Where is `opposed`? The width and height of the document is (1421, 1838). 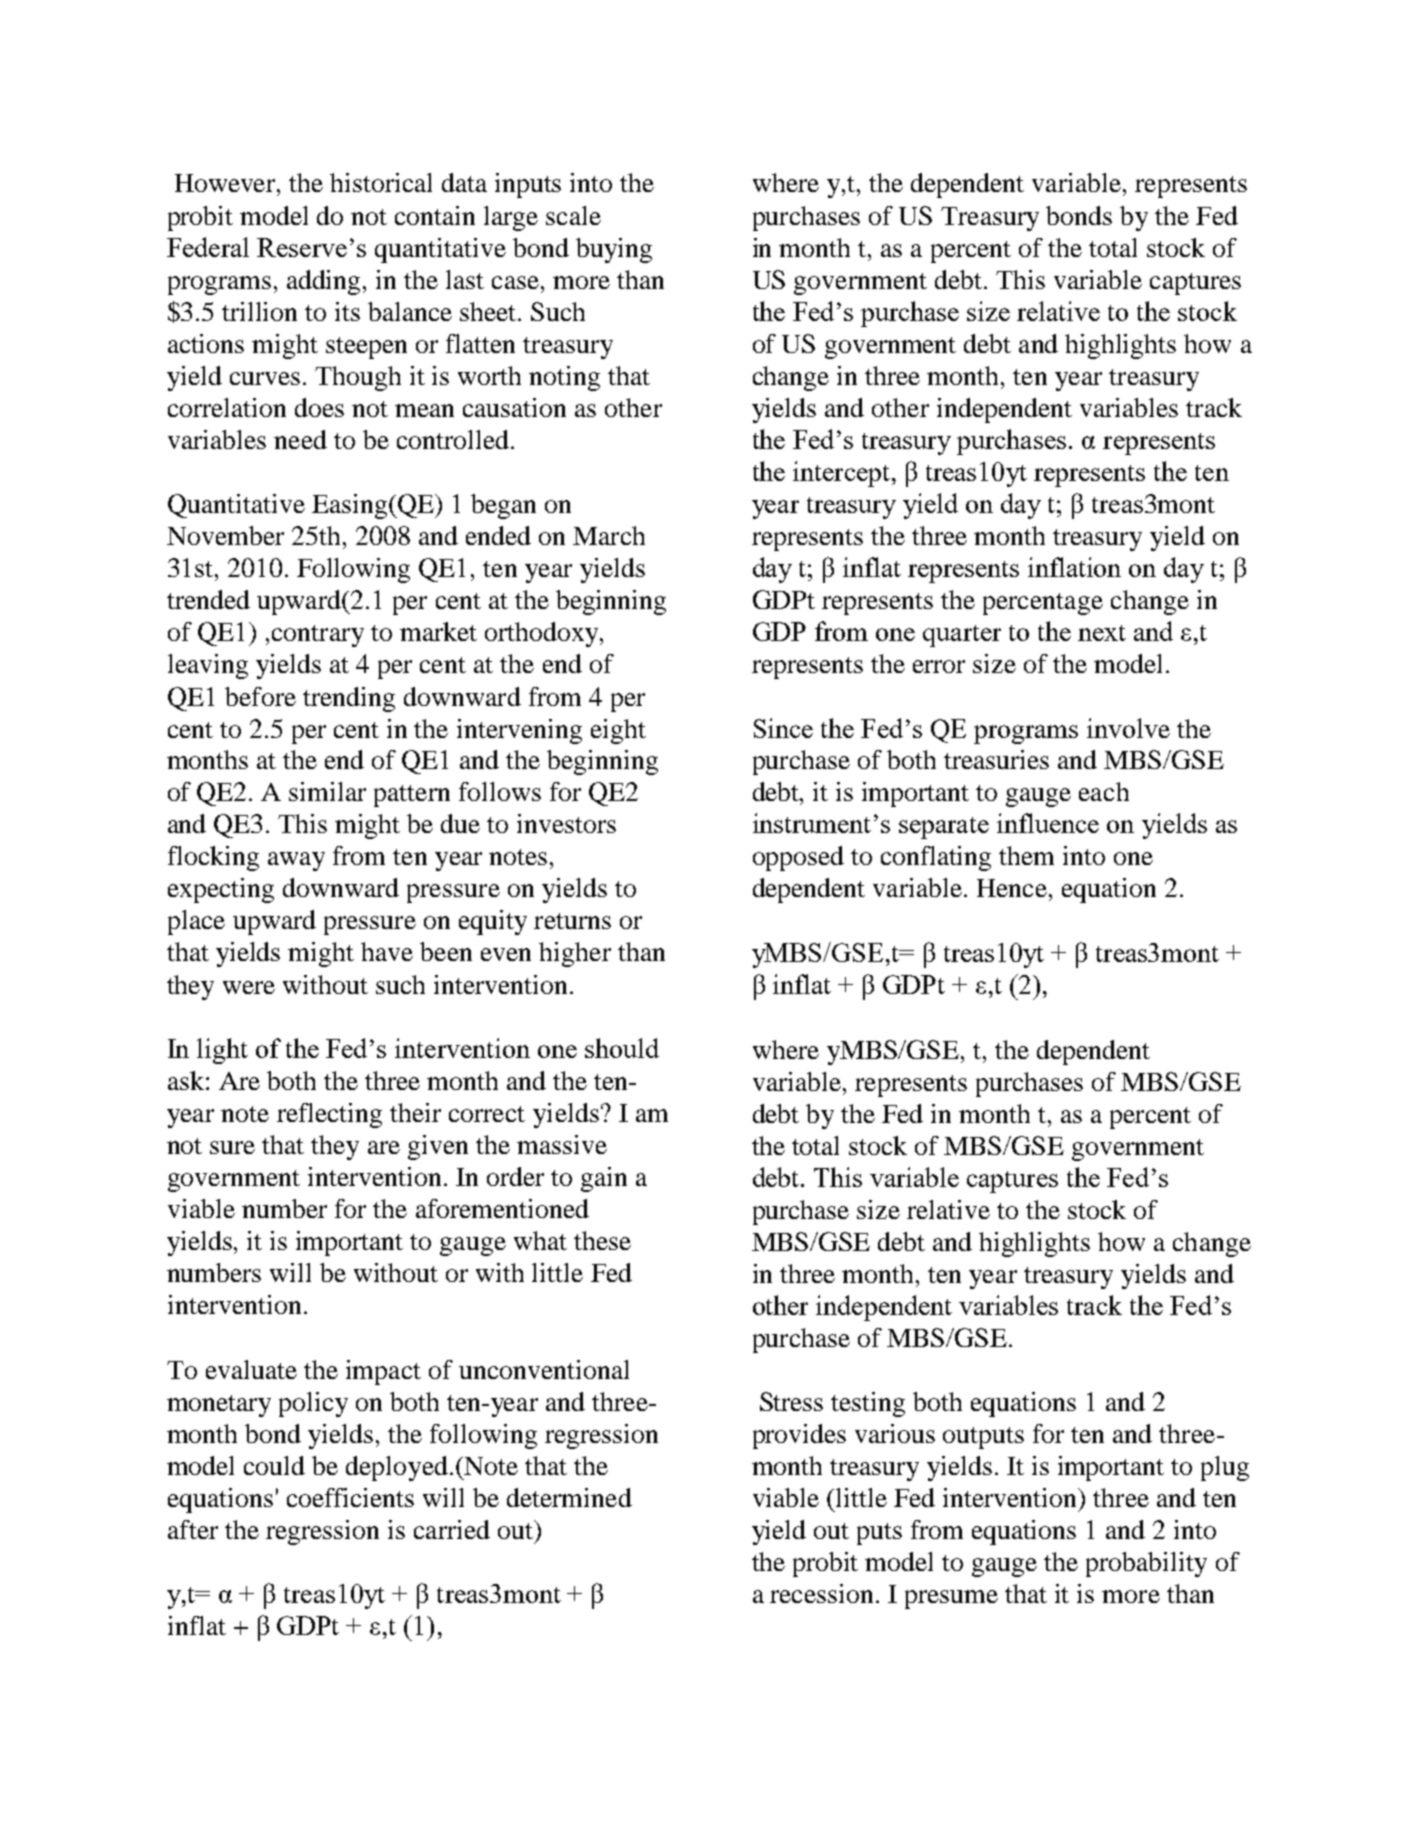 opposed is located at coordinates (798, 858).
